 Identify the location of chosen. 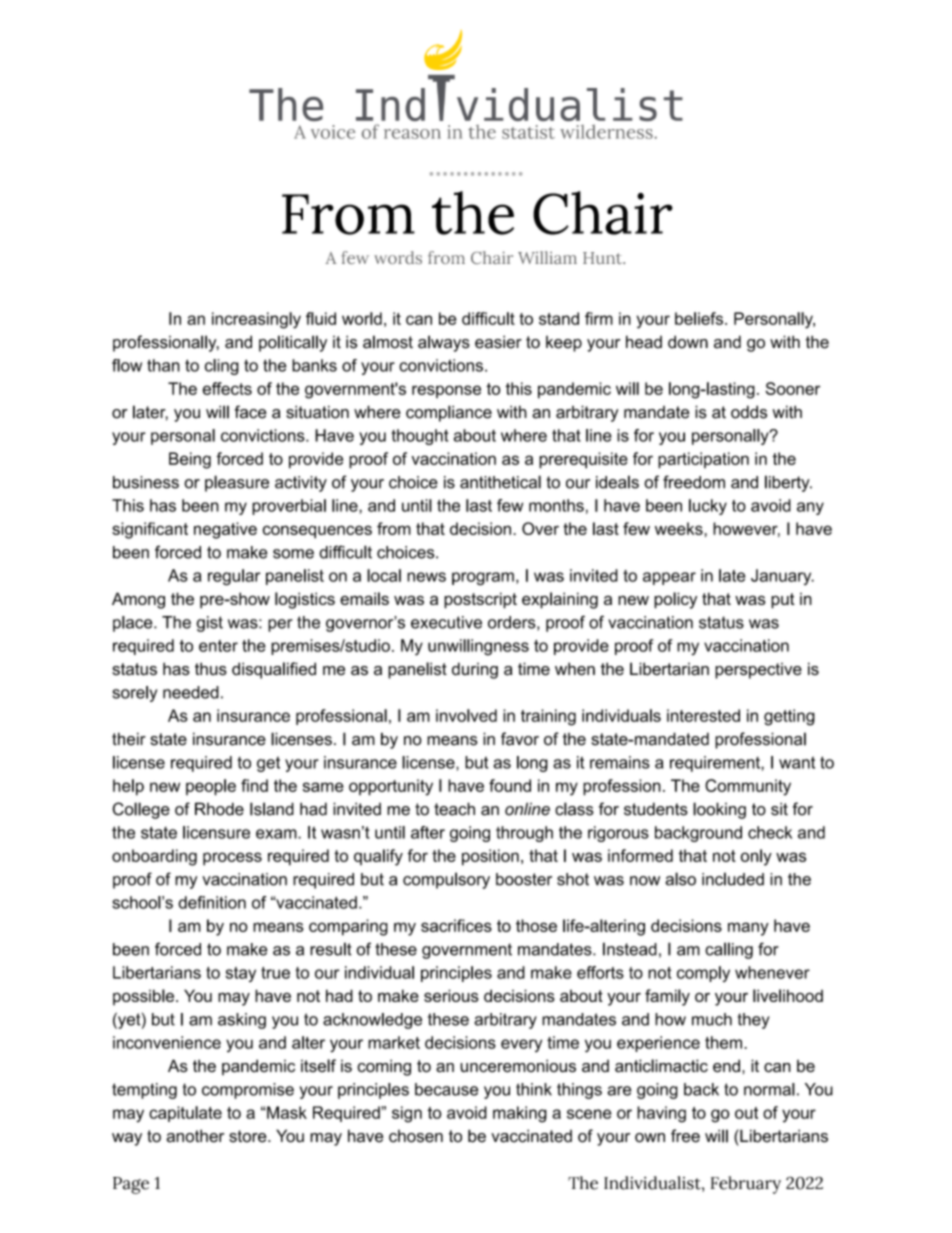
(416, 1136).
